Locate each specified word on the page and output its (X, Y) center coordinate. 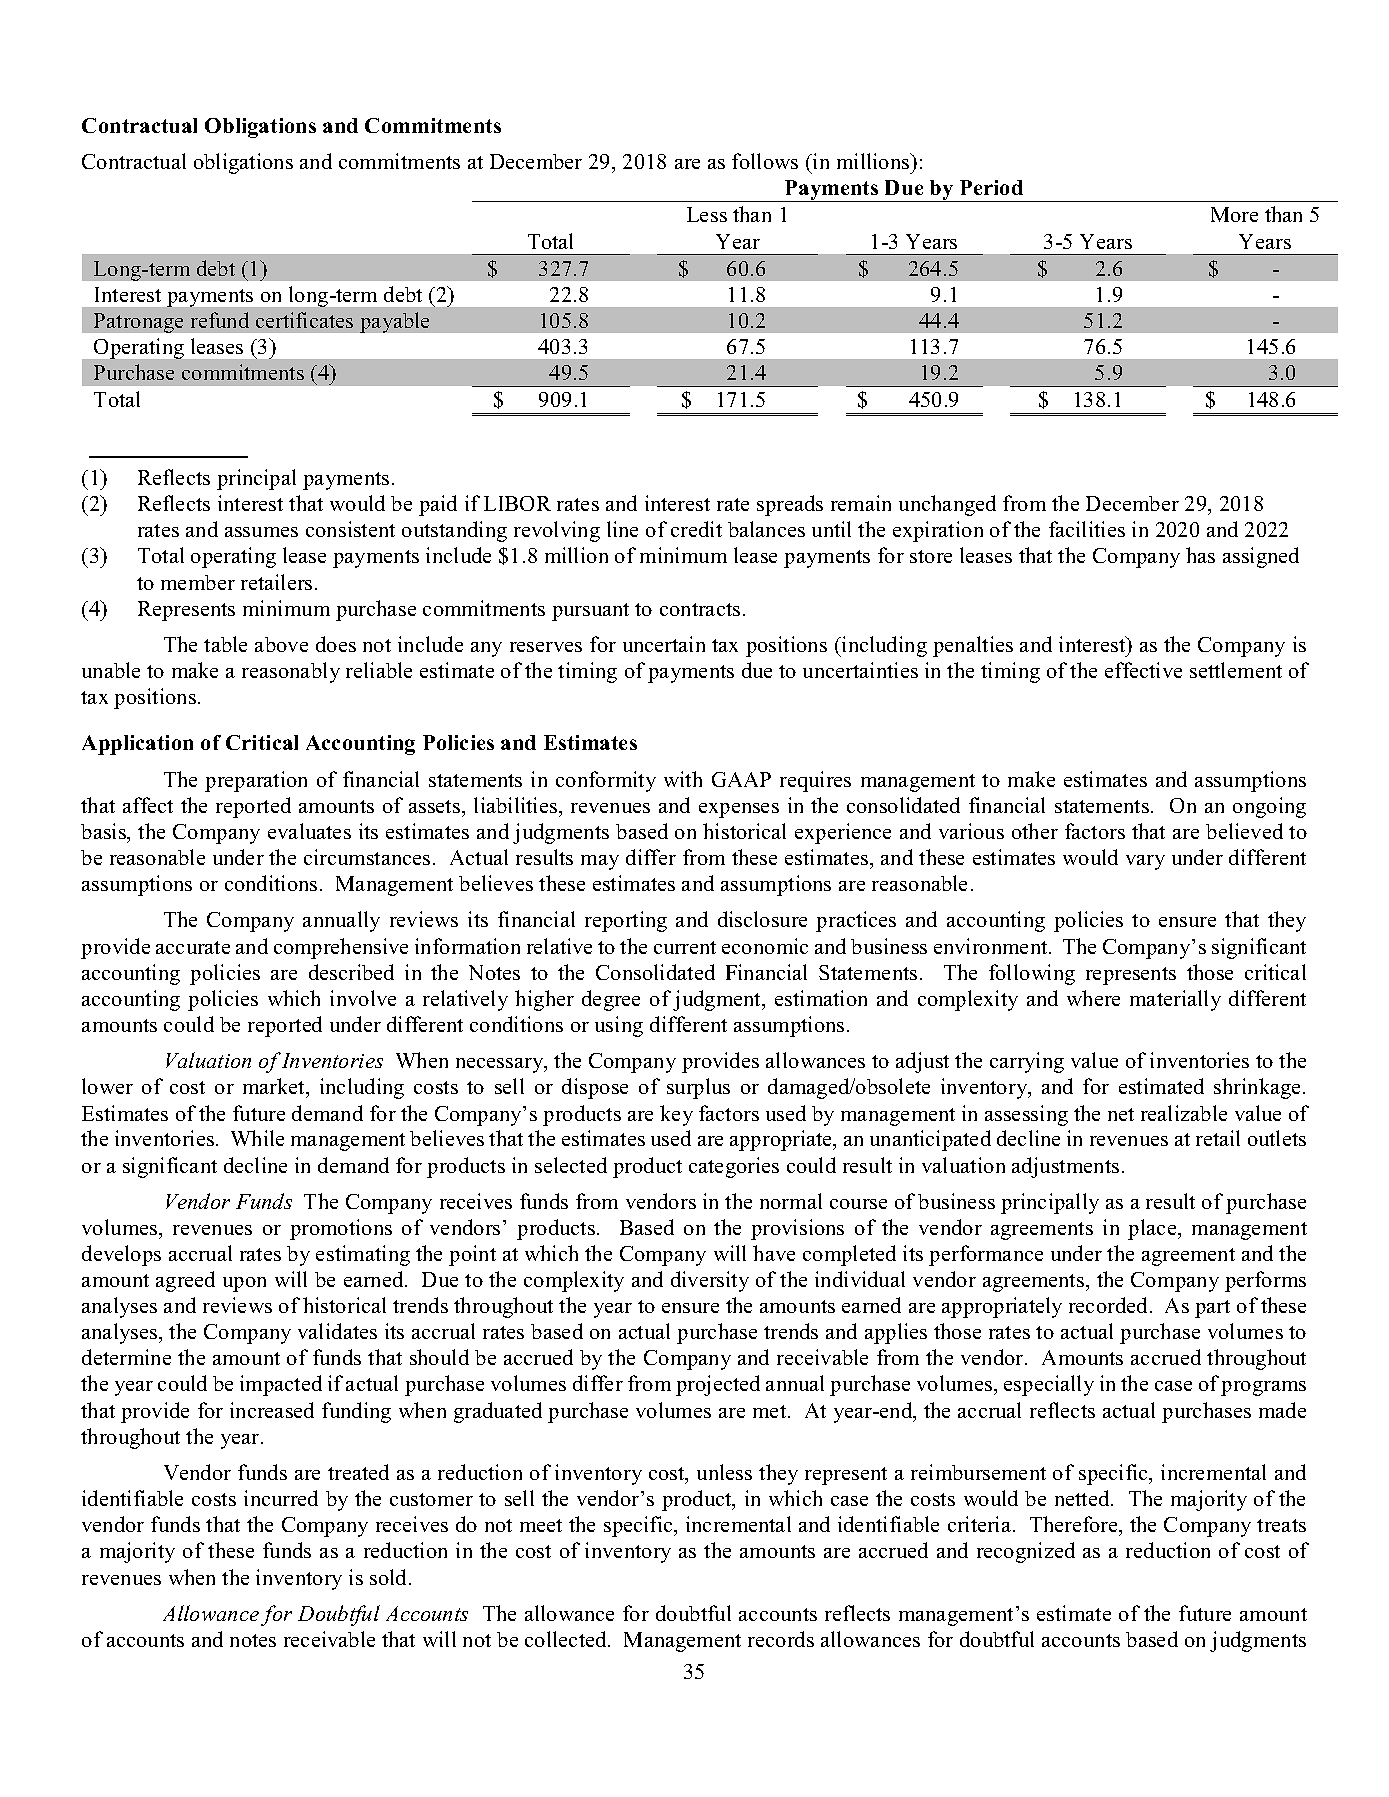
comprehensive (341, 948)
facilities (1087, 529)
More (1234, 214)
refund (220, 320)
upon (244, 1284)
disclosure (762, 919)
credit (696, 529)
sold (390, 1577)
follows (765, 161)
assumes (261, 532)
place (1153, 1229)
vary (1145, 862)
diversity (710, 1281)
